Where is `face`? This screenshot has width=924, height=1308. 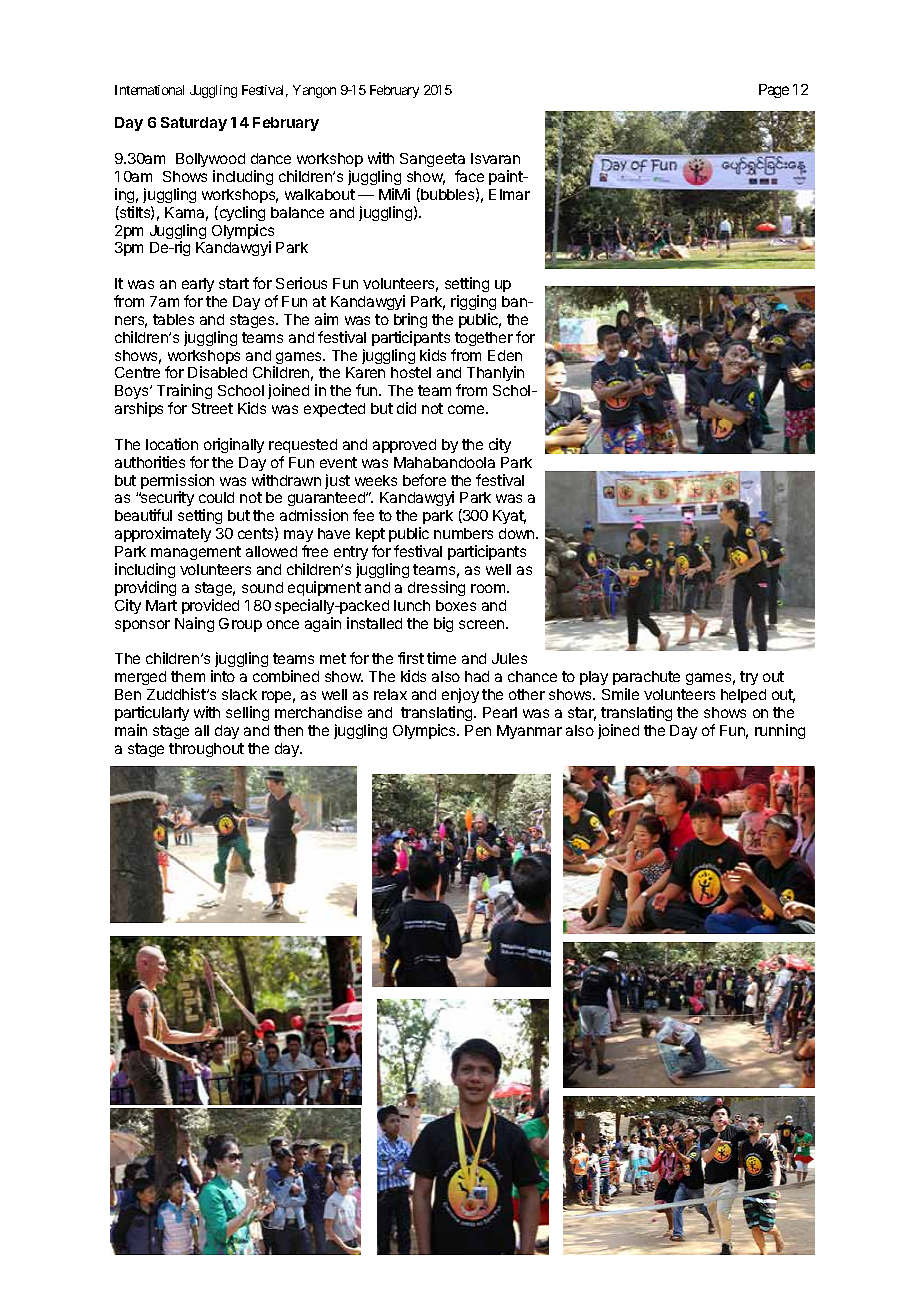 face is located at coordinates (469, 176).
